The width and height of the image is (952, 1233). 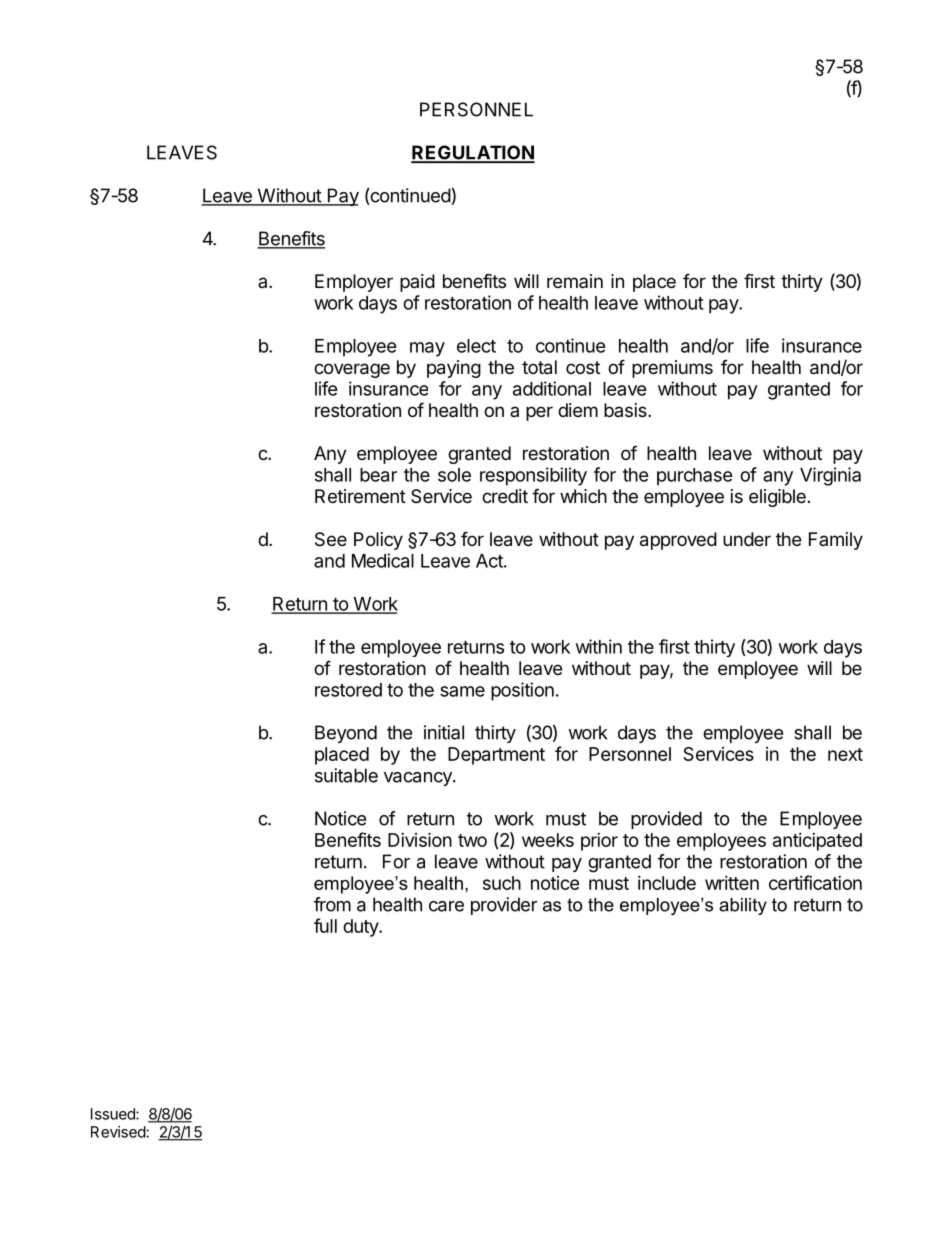 What do you see at coordinates (114, 1114) in the image?
I see `Issued` at bounding box center [114, 1114].
